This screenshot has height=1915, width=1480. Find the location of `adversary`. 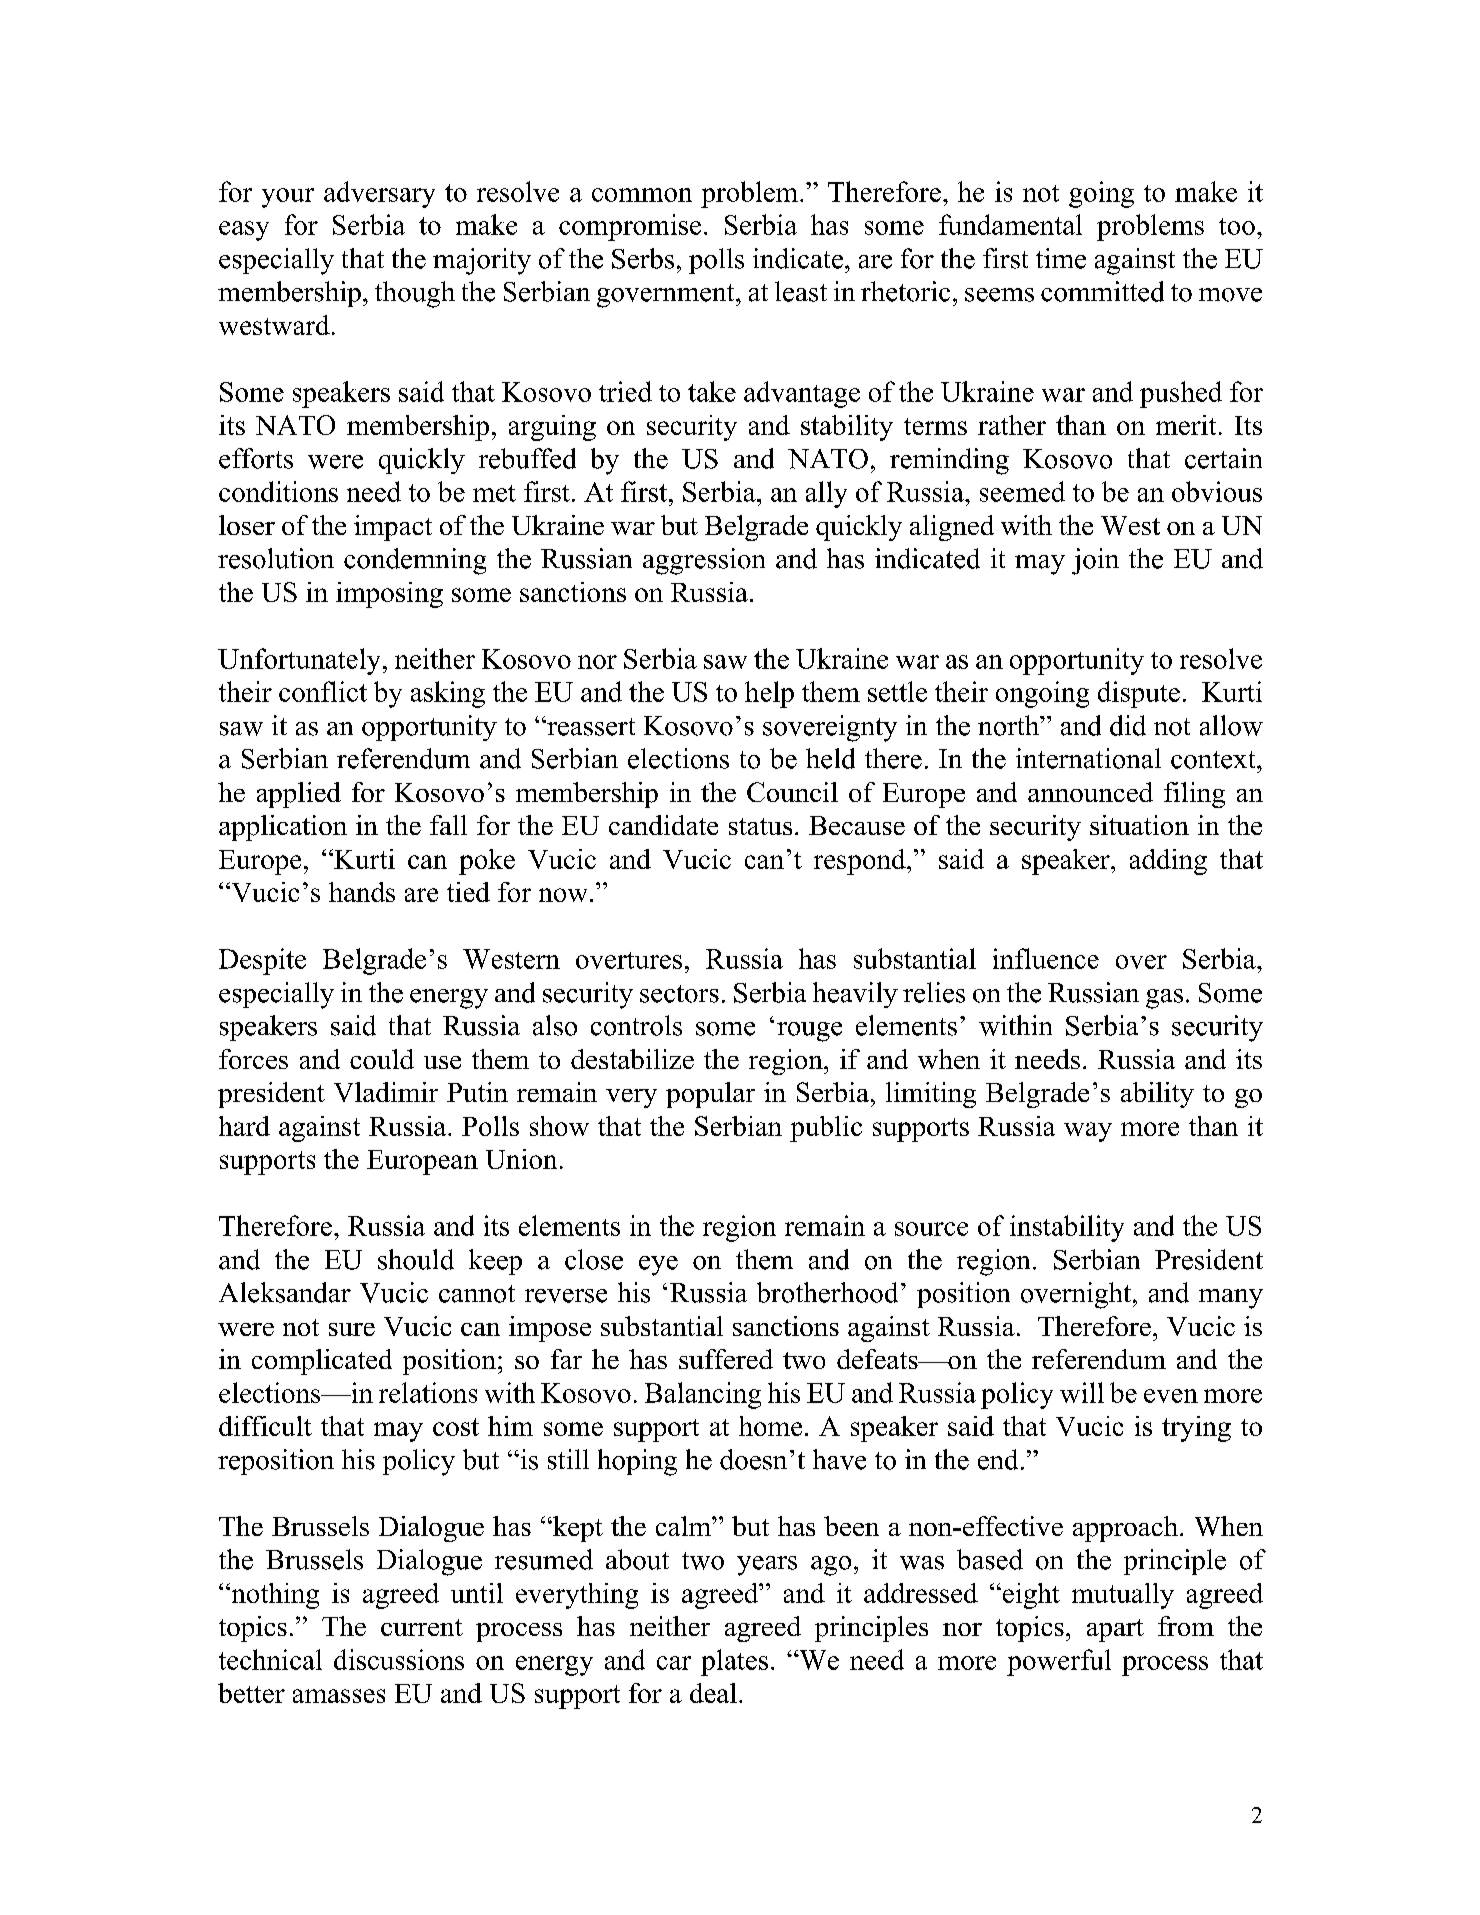

adversary is located at coordinates (379, 194).
